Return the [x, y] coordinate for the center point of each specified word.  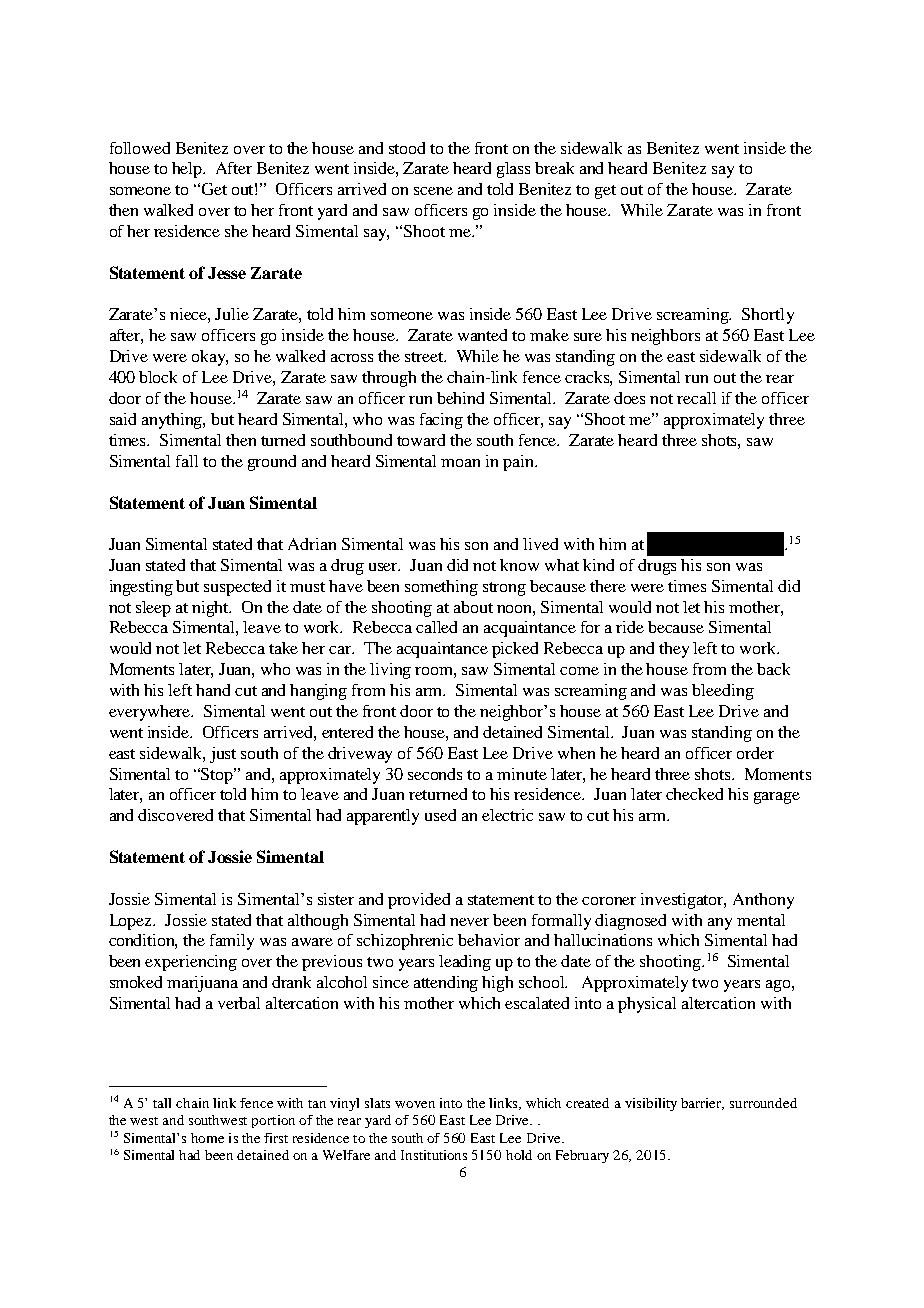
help [188, 170]
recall [696, 398]
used [440, 815]
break [554, 168]
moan [460, 463]
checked [694, 794]
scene [433, 191]
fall [187, 461]
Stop [218, 776]
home [207, 1138]
